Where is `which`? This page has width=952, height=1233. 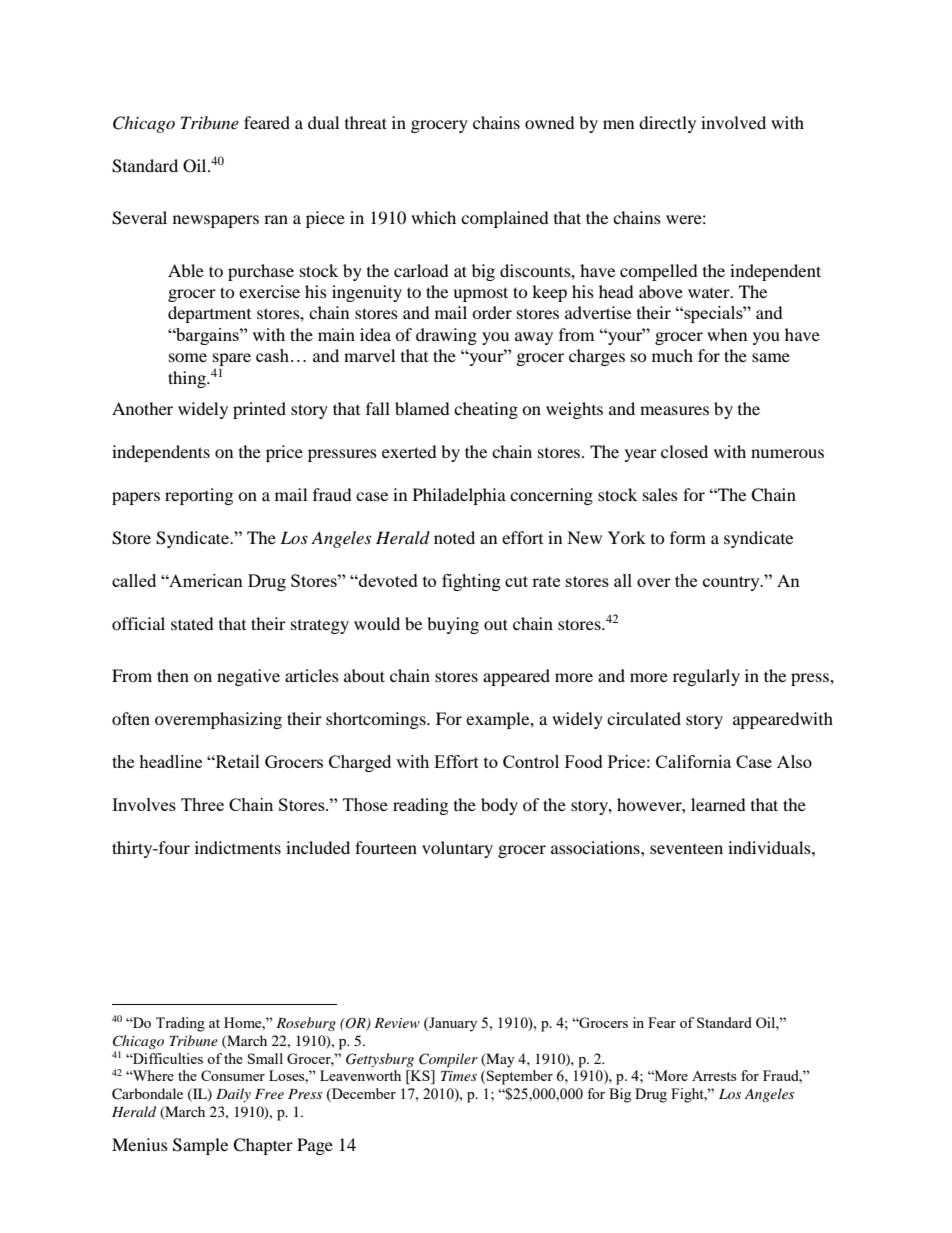
which is located at coordinates (433, 217).
